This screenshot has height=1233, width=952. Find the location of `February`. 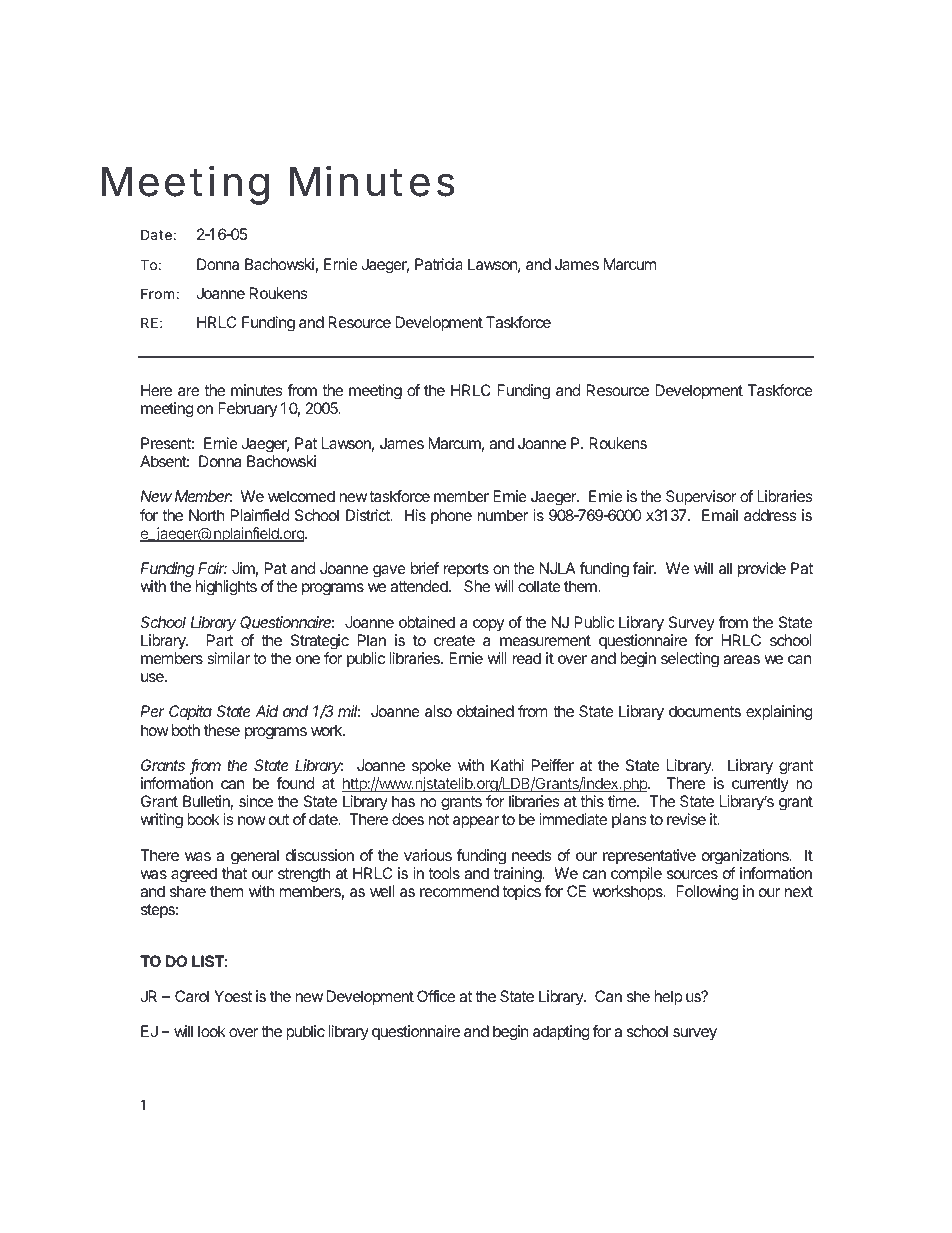

February is located at coordinates (247, 409).
